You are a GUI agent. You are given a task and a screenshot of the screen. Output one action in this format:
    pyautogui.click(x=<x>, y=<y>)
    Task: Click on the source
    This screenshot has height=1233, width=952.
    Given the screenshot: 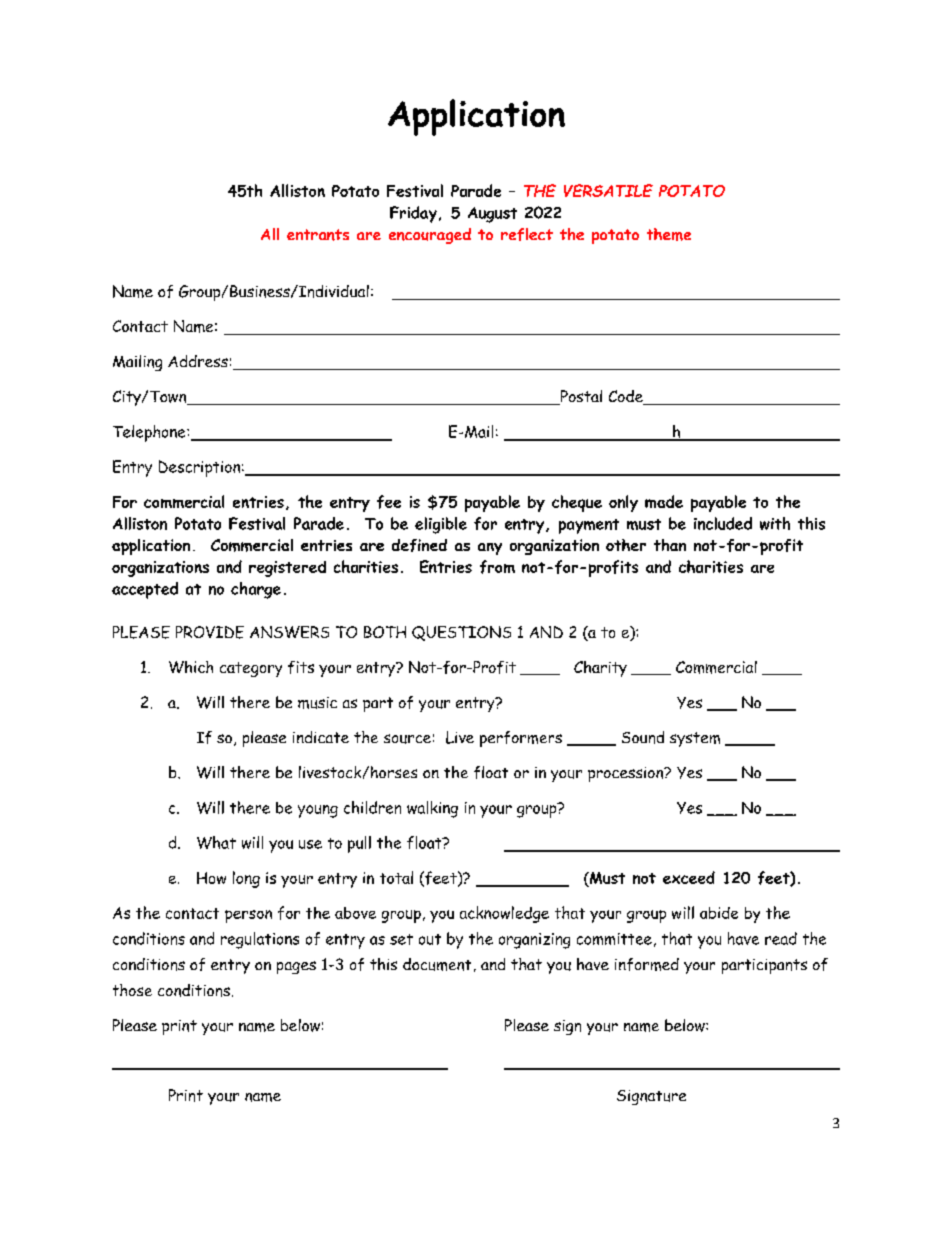 What is the action you would take?
    pyautogui.click(x=407, y=739)
